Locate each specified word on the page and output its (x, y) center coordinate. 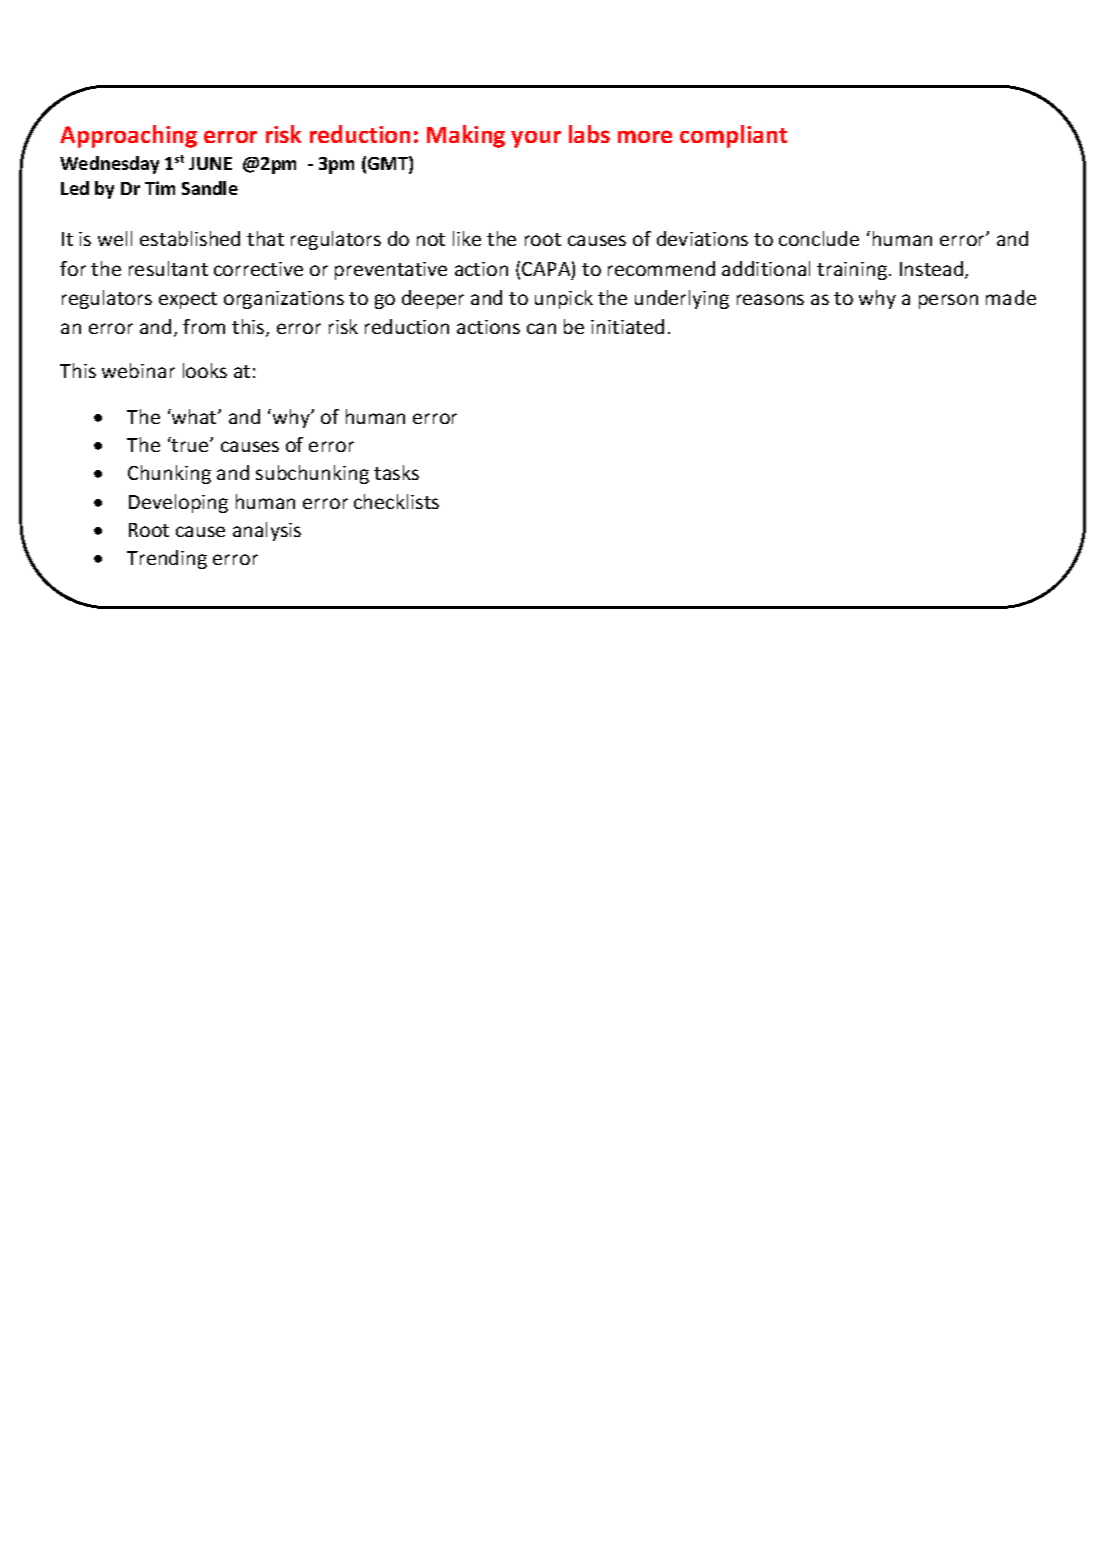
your (536, 139)
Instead (933, 270)
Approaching (128, 136)
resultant (168, 268)
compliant (733, 136)
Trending (167, 559)
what (194, 416)
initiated (627, 326)
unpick (564, 299)
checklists (396, 501)
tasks (396, 472)
